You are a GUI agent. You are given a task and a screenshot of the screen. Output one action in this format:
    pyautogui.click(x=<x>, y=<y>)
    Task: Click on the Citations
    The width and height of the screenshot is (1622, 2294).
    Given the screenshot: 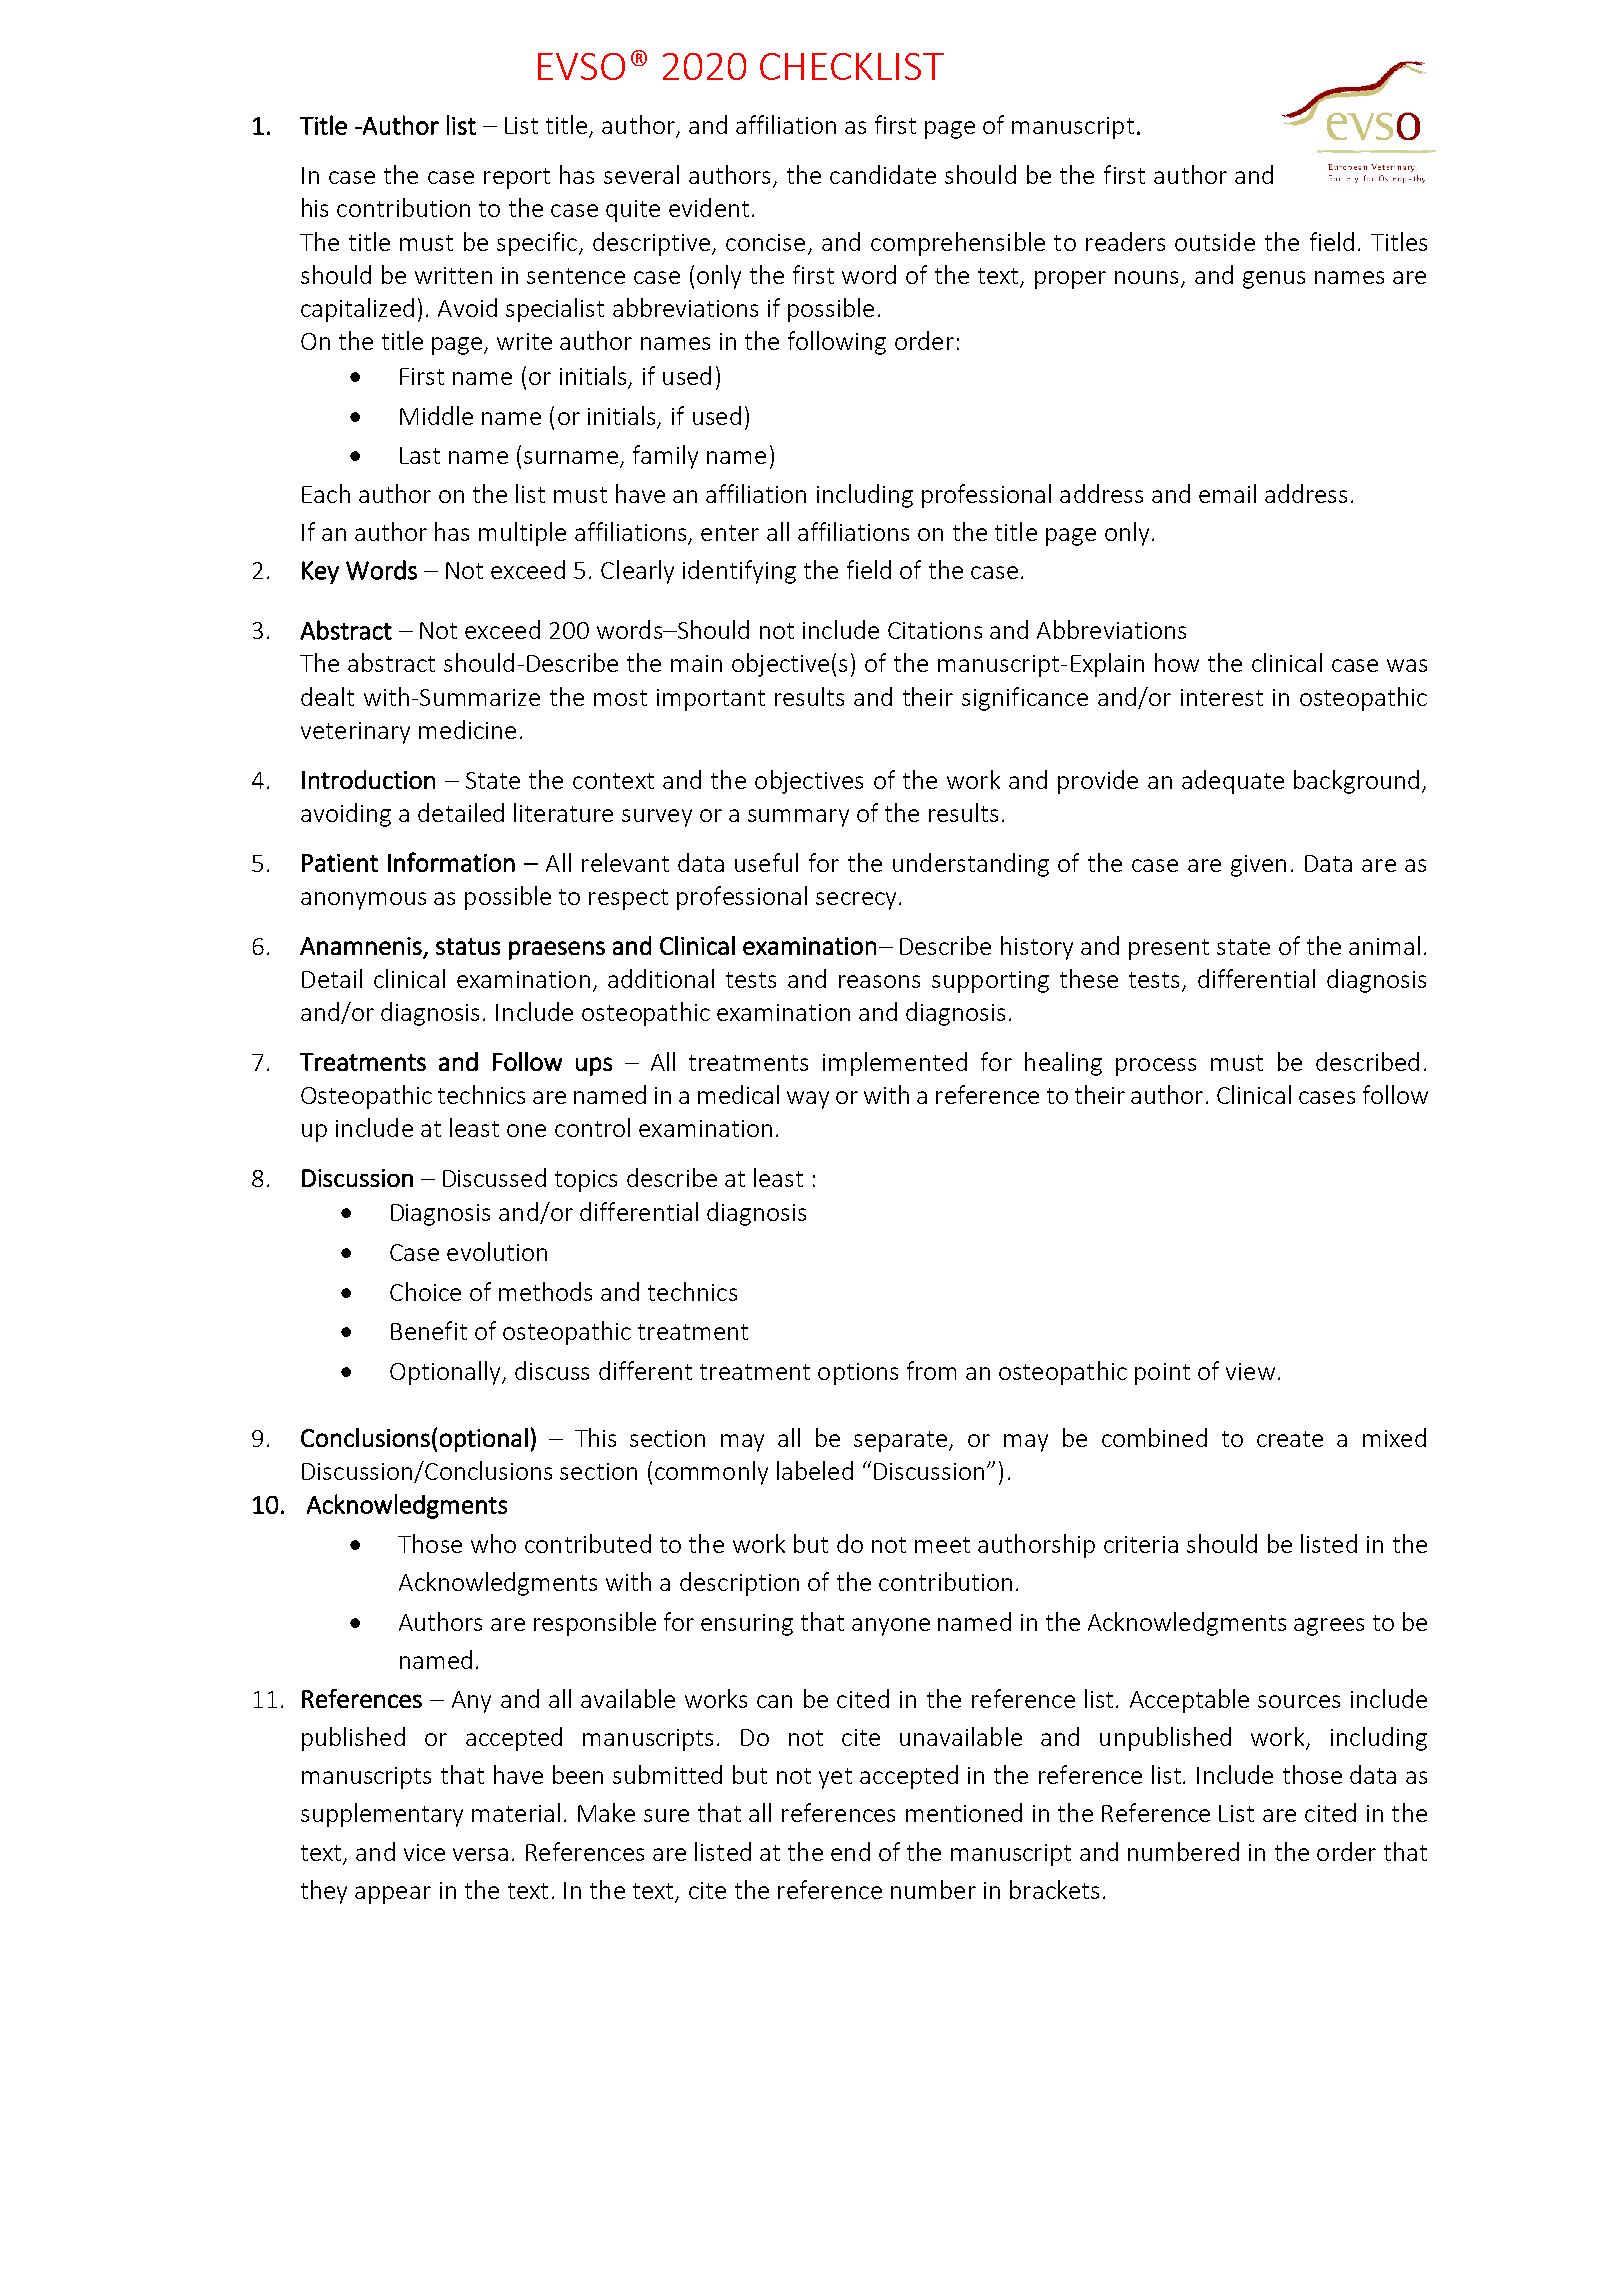 What is the action you would take?
    pyautogui.click(x=935, y=630)
